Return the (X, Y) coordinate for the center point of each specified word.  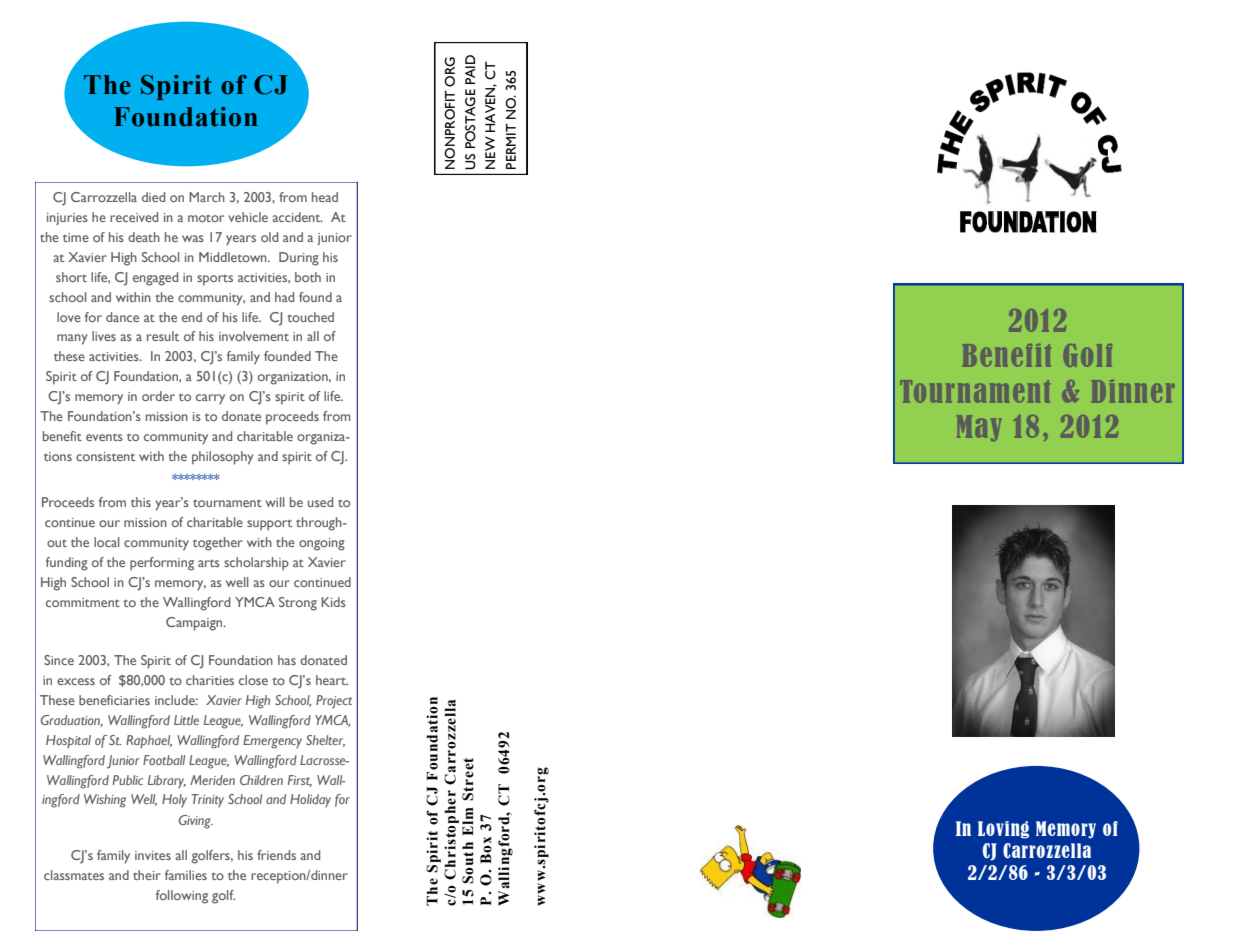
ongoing (322, 544)
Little (186, 720)
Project (334, 702)
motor (206, 218)
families (186, 875)
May (979, 428)
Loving (1003, 830)
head (325, 197)
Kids (333, 602)
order (158, 396)
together (218, 544)
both (308, 277)
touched (310, 317)
